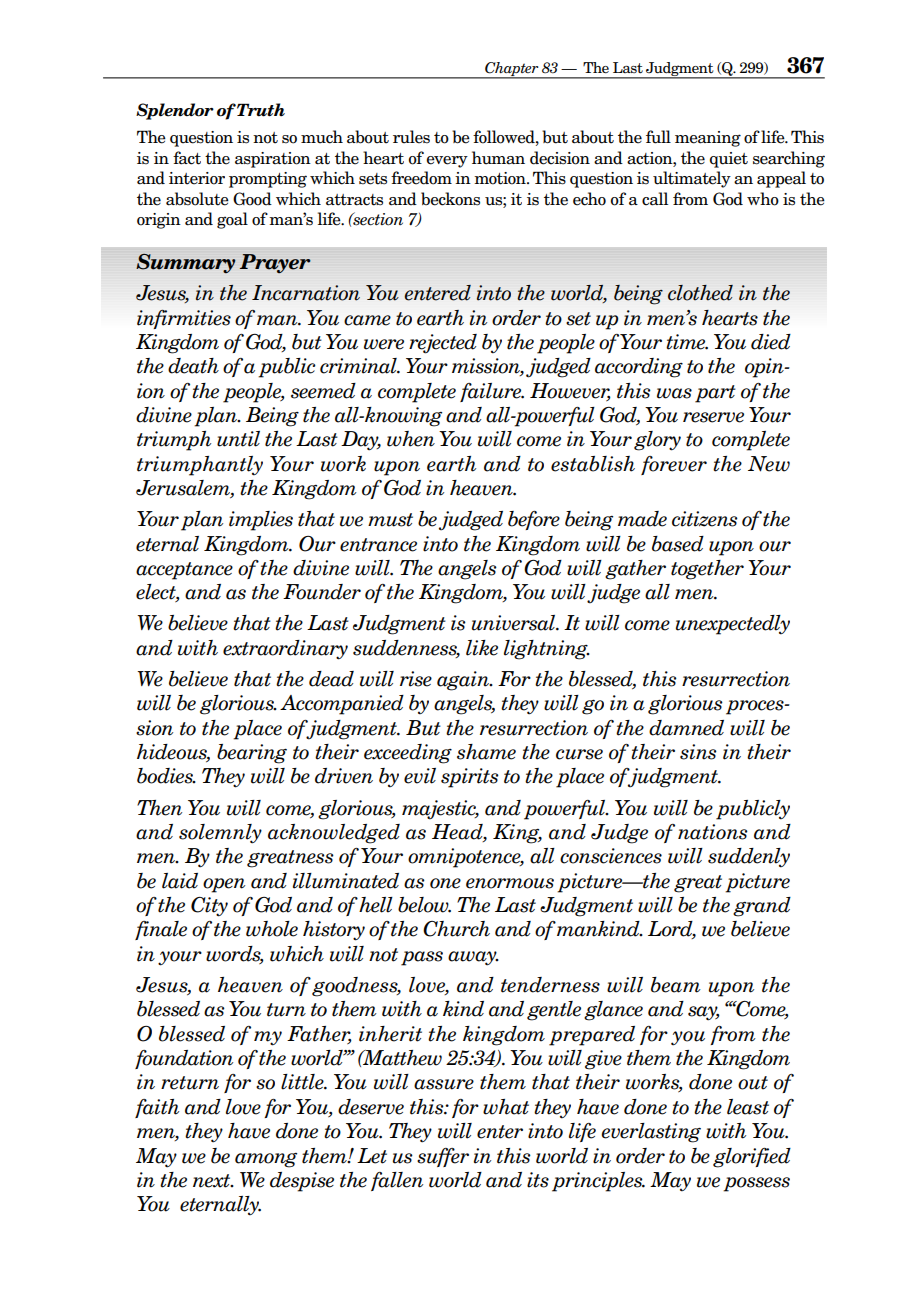  I want to click on reserve, so click(713, 417).
